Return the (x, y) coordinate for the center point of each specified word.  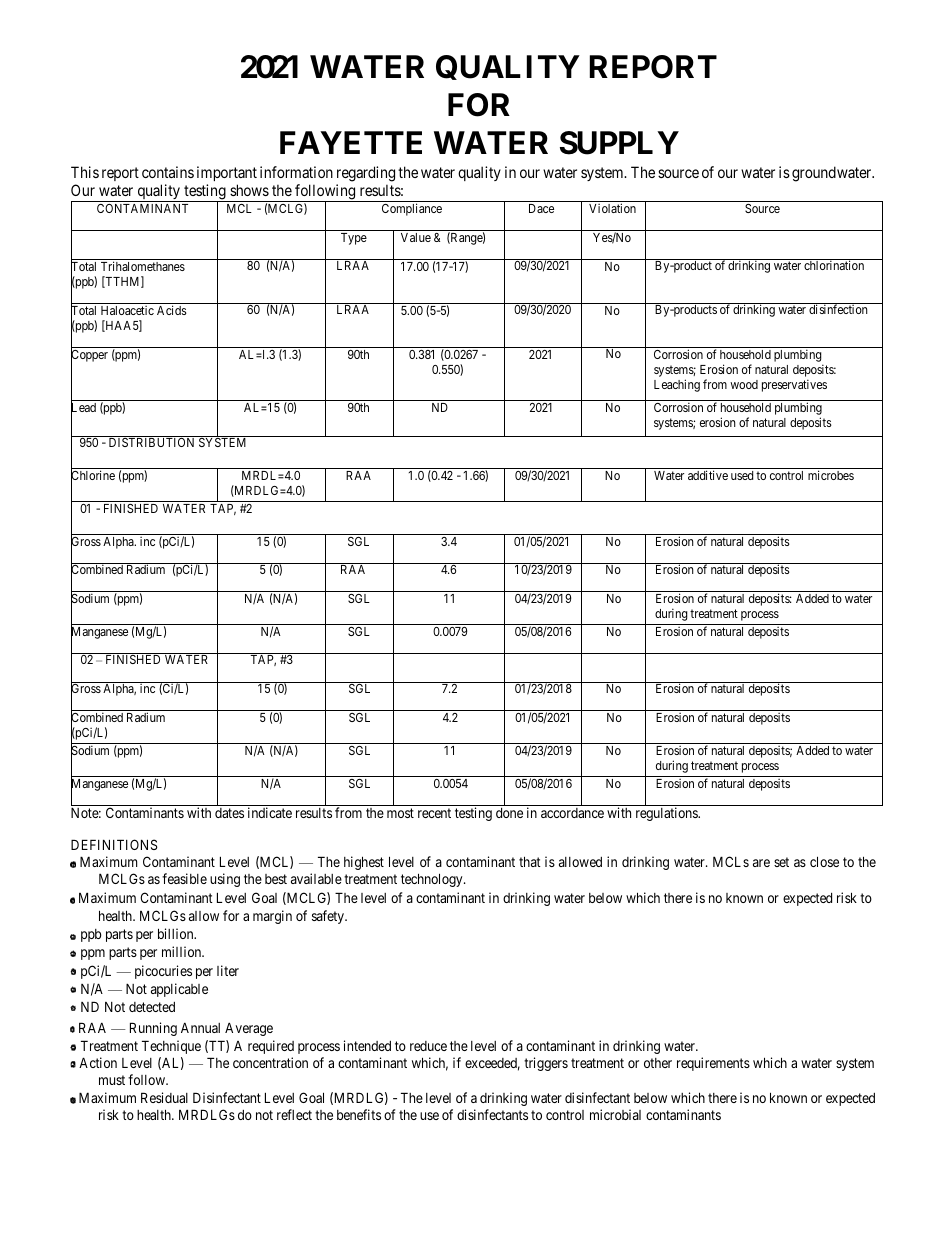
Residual (164, 1097)
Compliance (412, 209)
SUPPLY (619, 143)
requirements (713, 1064)
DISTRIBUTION (151, 442)
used (742, 475)
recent (434, 813)
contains (168, 172)
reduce (428, 1046)
